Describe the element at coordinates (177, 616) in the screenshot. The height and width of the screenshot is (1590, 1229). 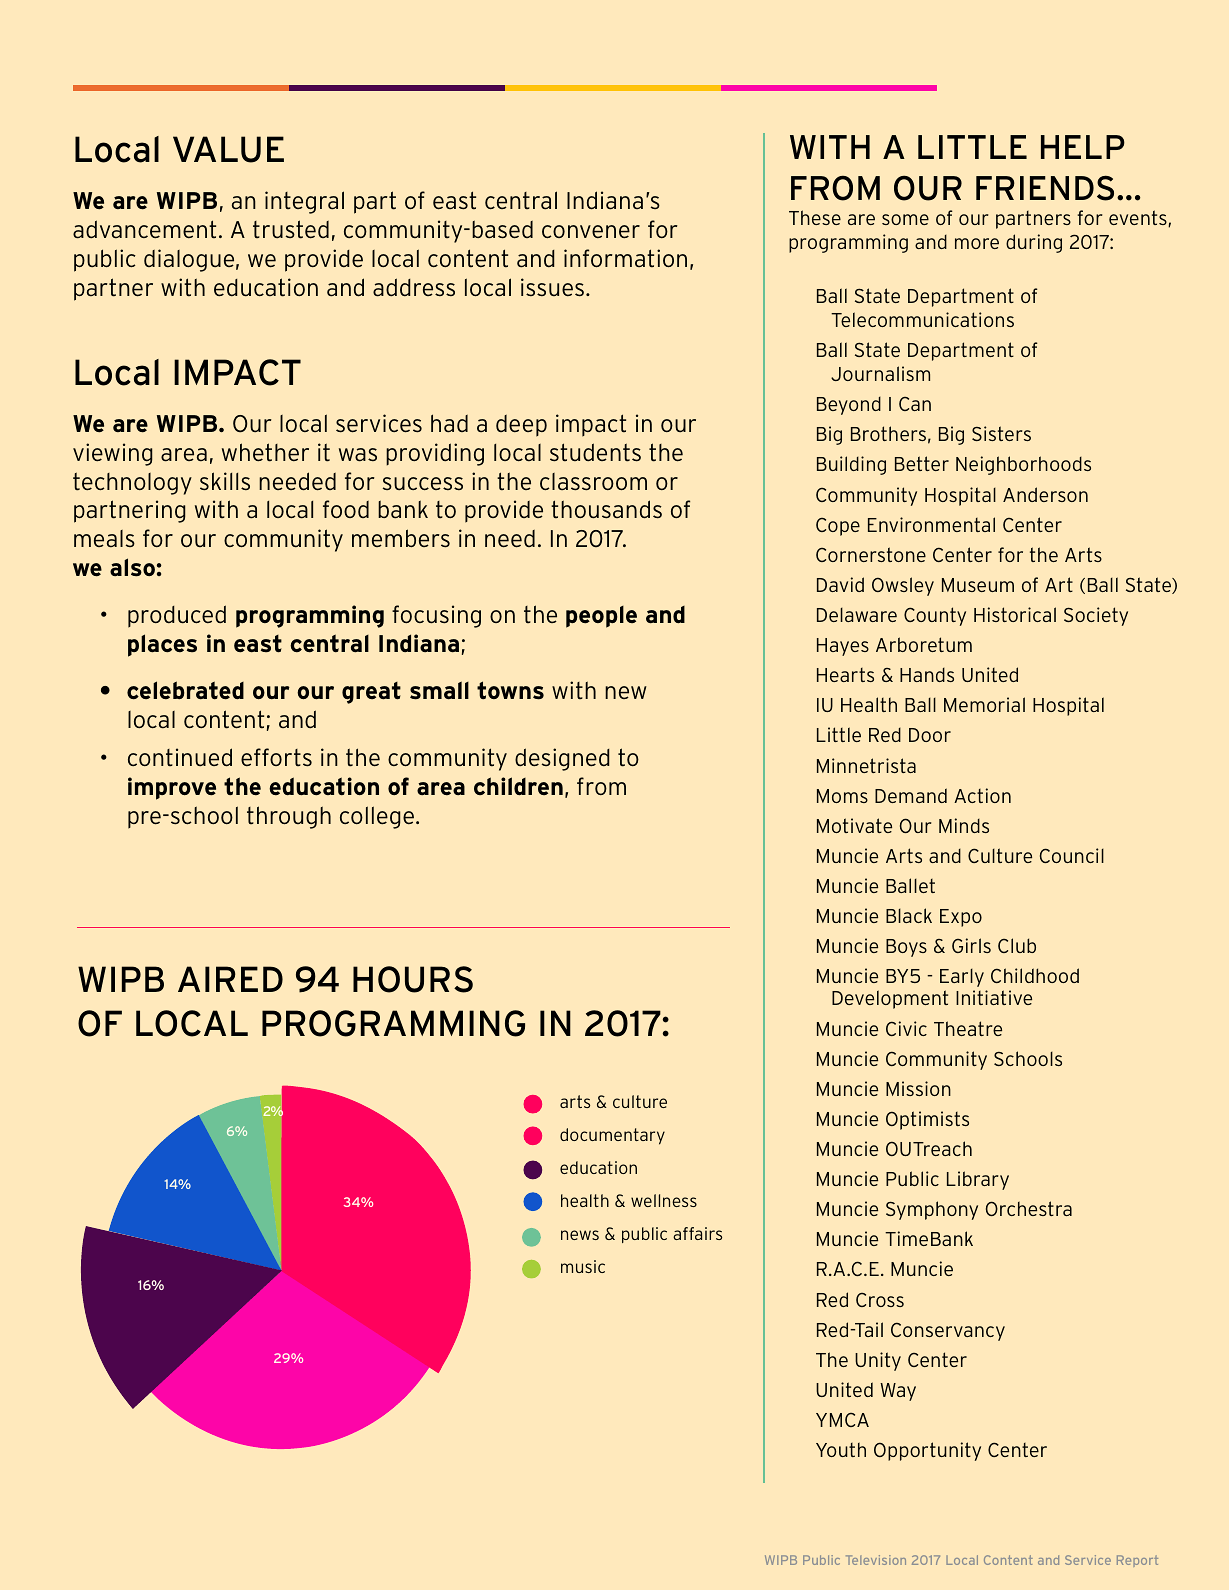
I see `produced` at that location.
